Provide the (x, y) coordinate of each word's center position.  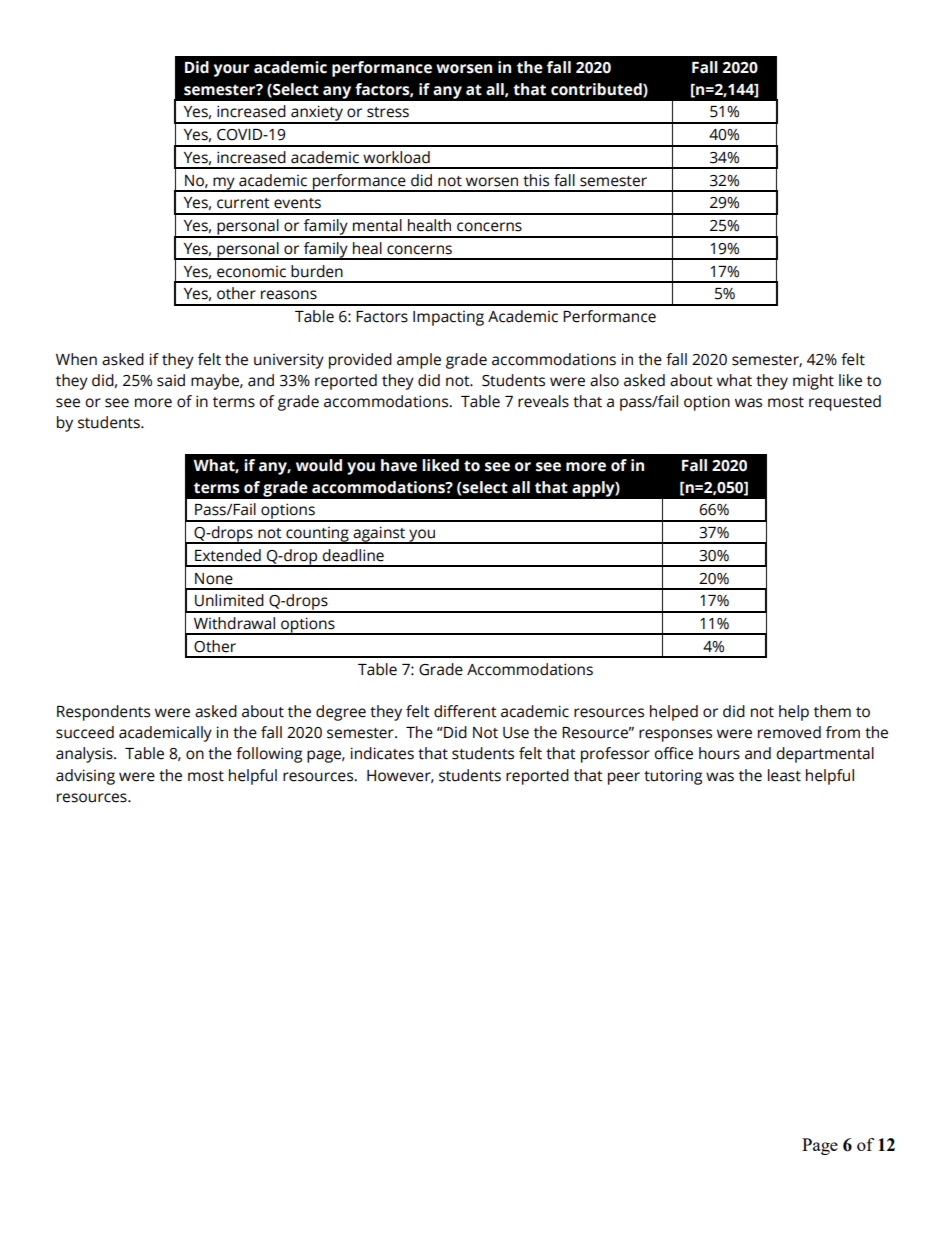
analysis (85, 755)
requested (845, 403)
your (231, 70)
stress (388, 112)
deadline (353, 555)
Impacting (448, 318)
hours (719, 753)
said (171, 380)
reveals (543, 401)
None (214, 579)
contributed (597, 90)
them (832, 711)
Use (516, 733)
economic (251, 271)
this (536, 180)
